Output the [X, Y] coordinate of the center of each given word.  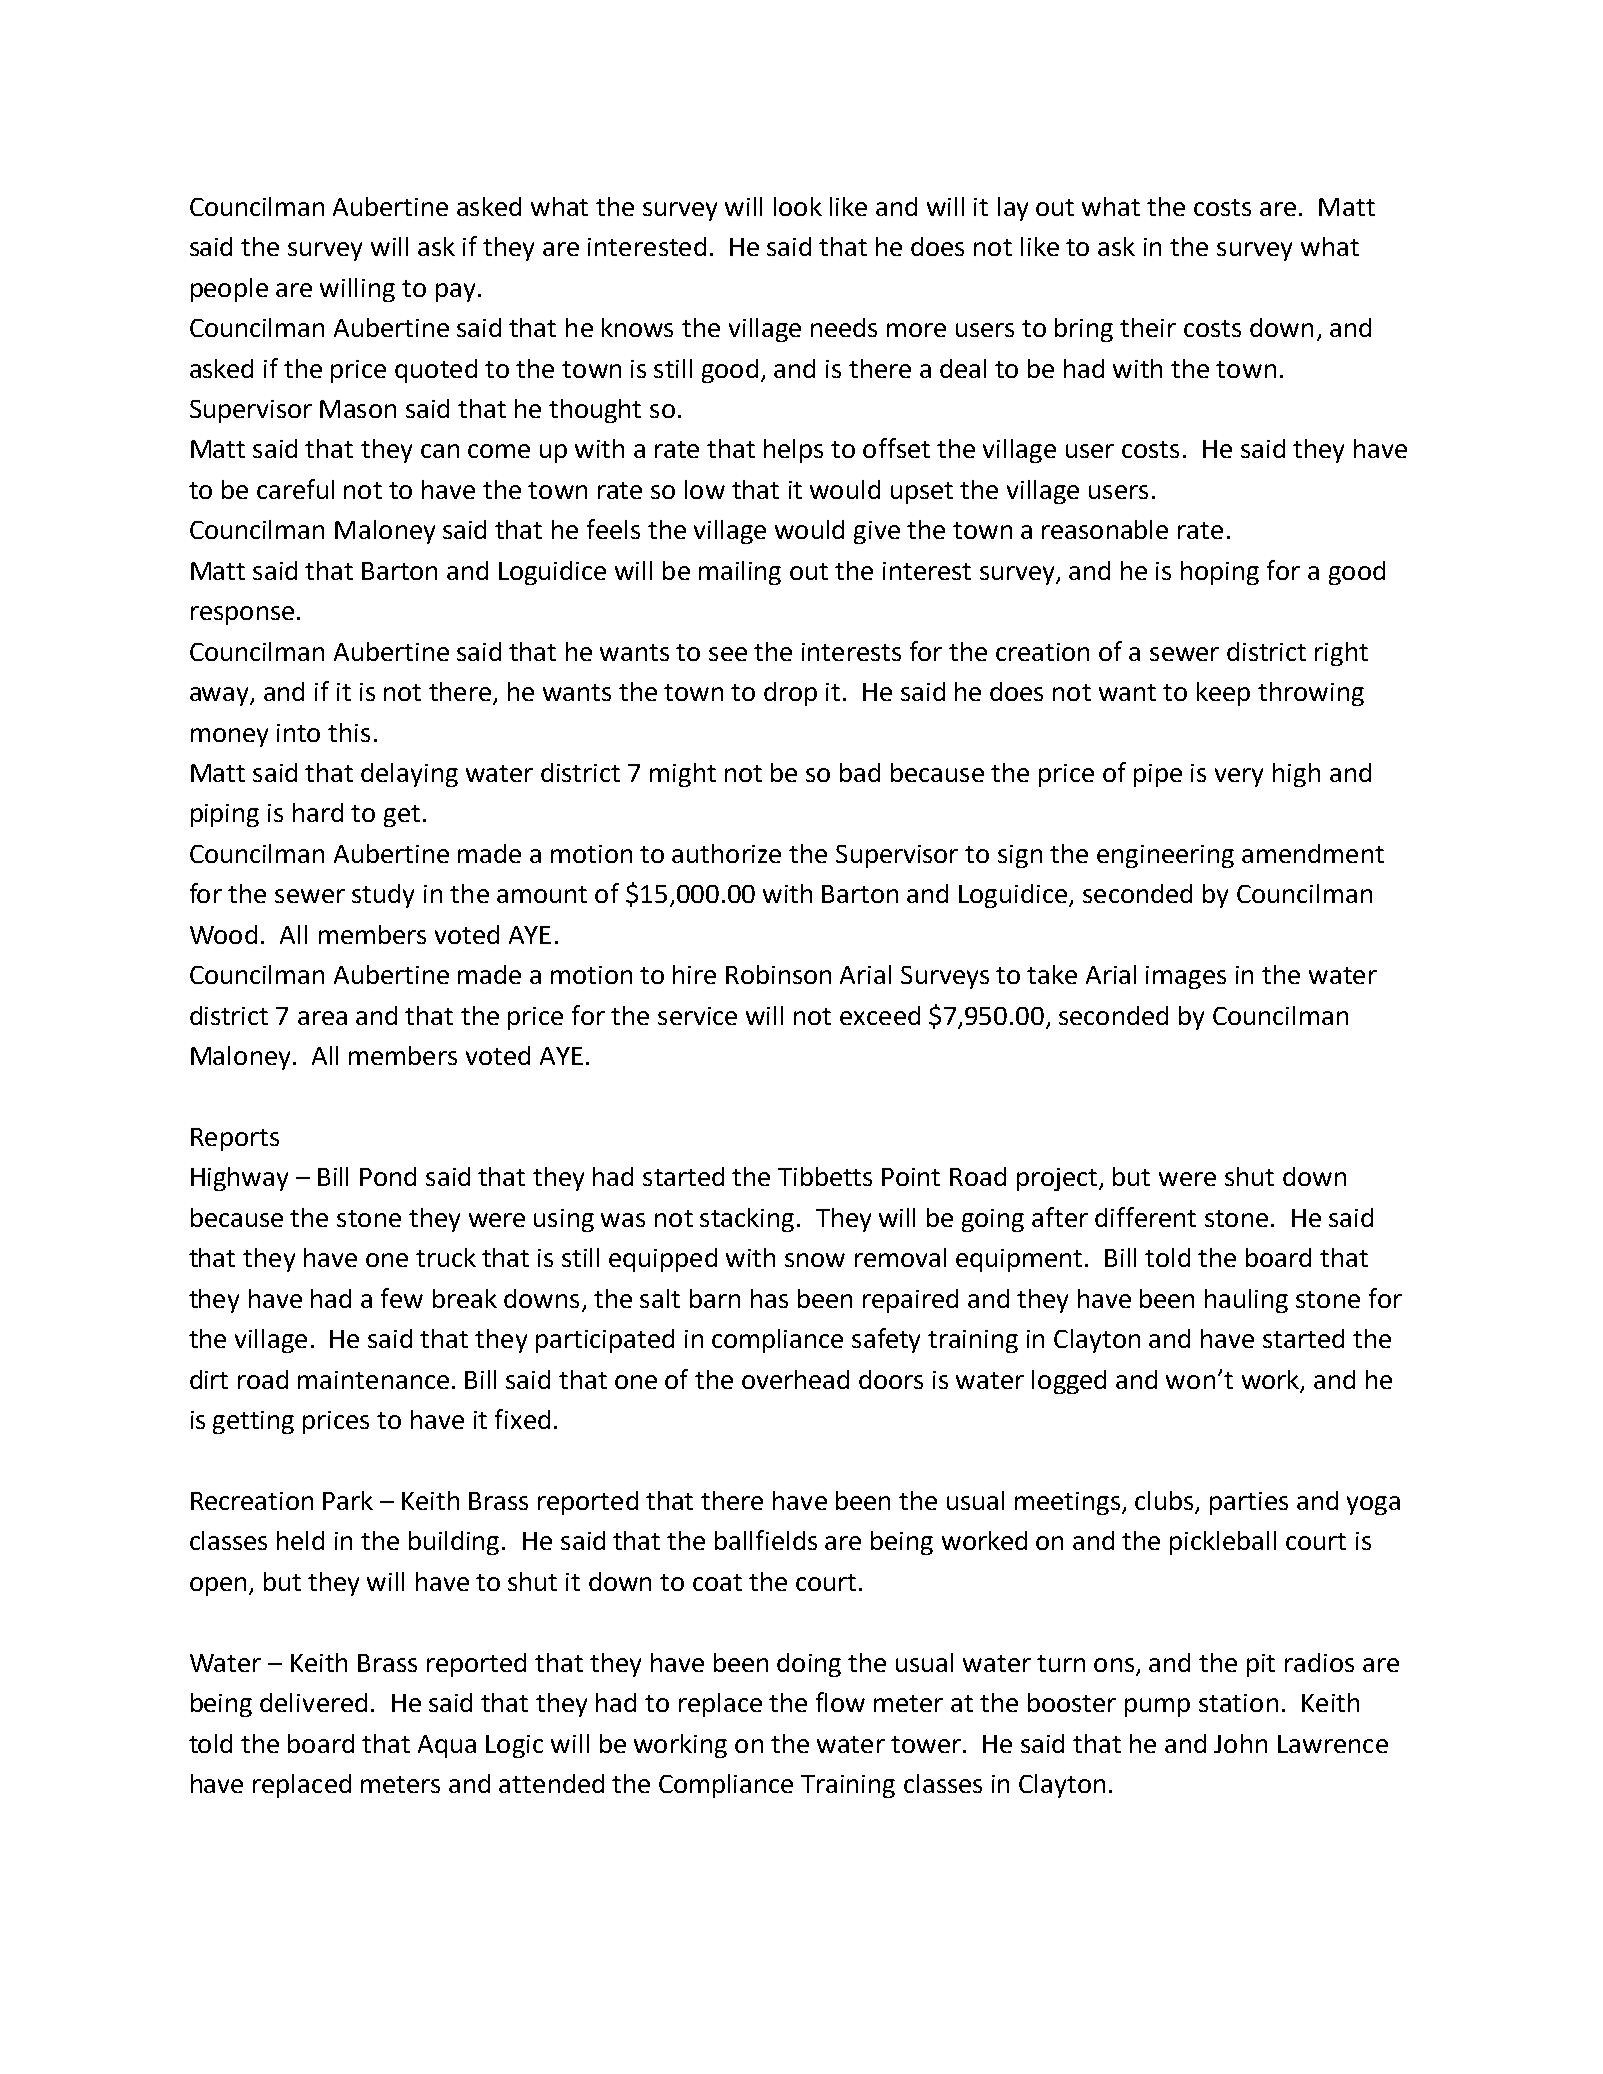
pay [455, 292]
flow [840, 1702]
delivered [313, 1702]
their [1148, 327]
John [1240, 1743]
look [798, 206]
